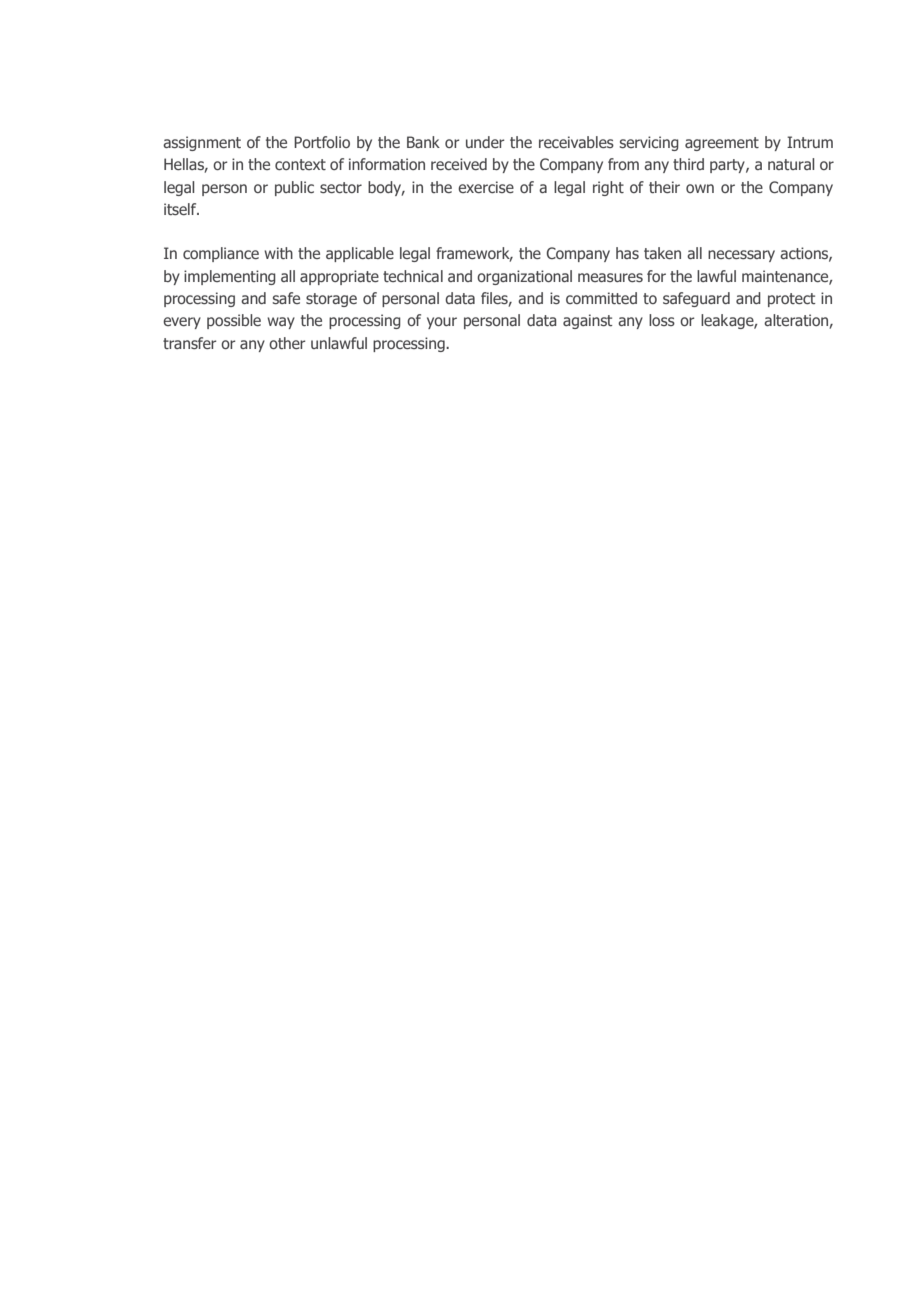 The width and height of the page is (924, 1309). I want to click on agreement, so click(722, 144).
